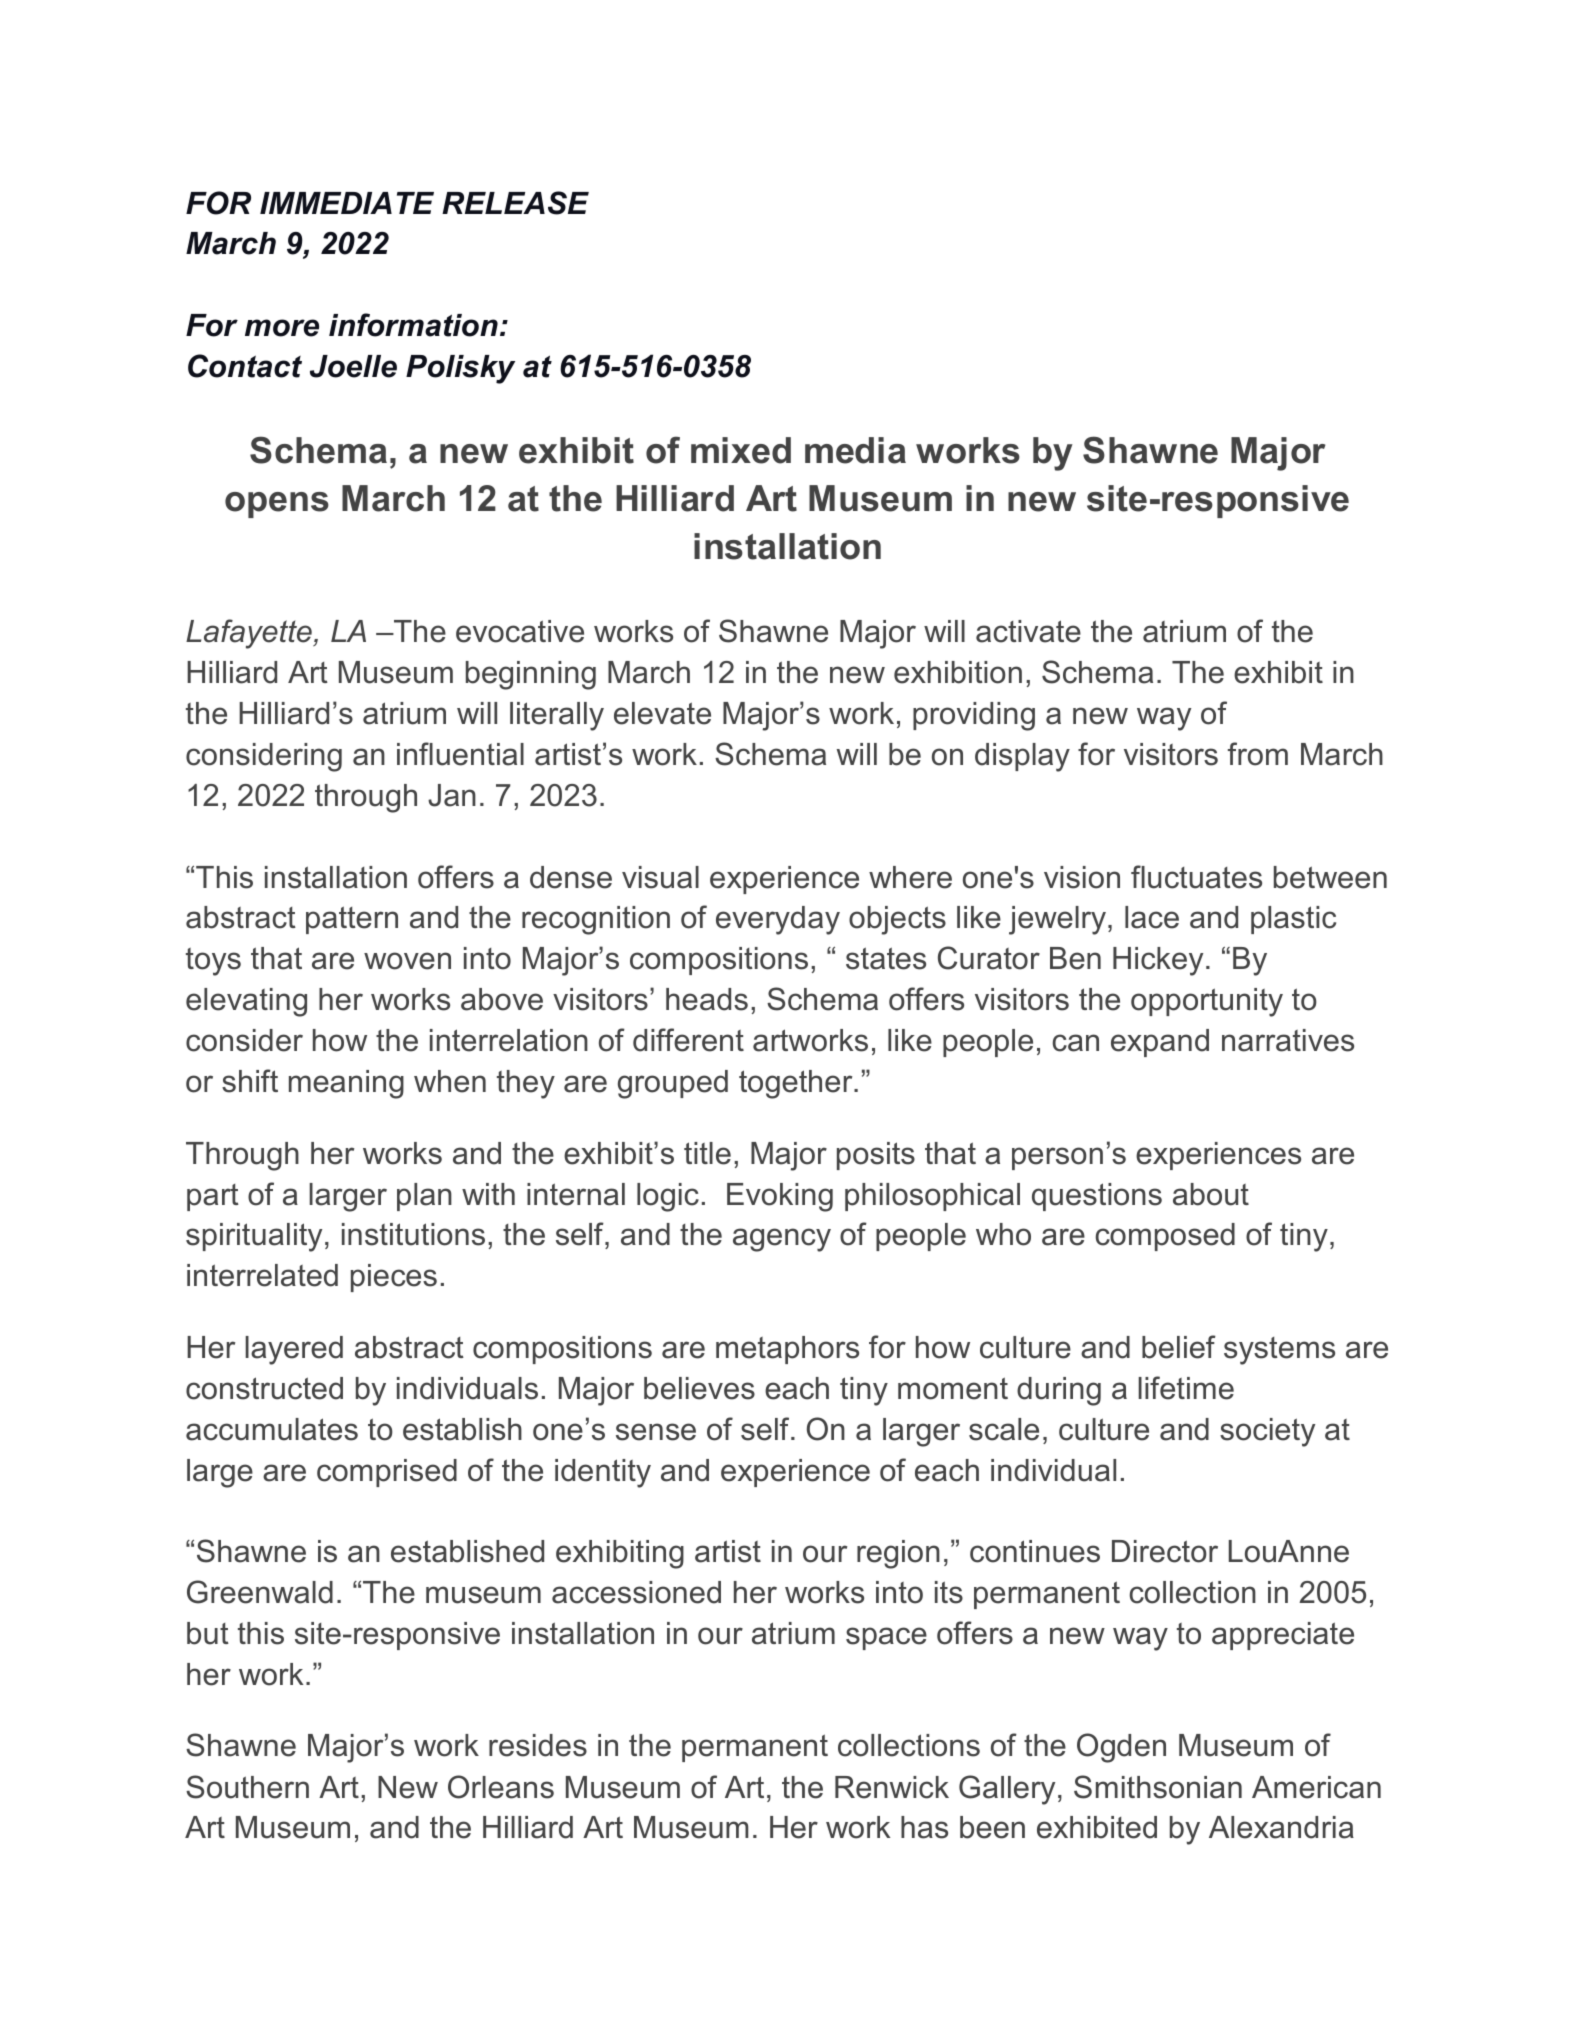  Describe the element at coordinates (352, 920) in the screenshot. I see `pattern` at that location.
